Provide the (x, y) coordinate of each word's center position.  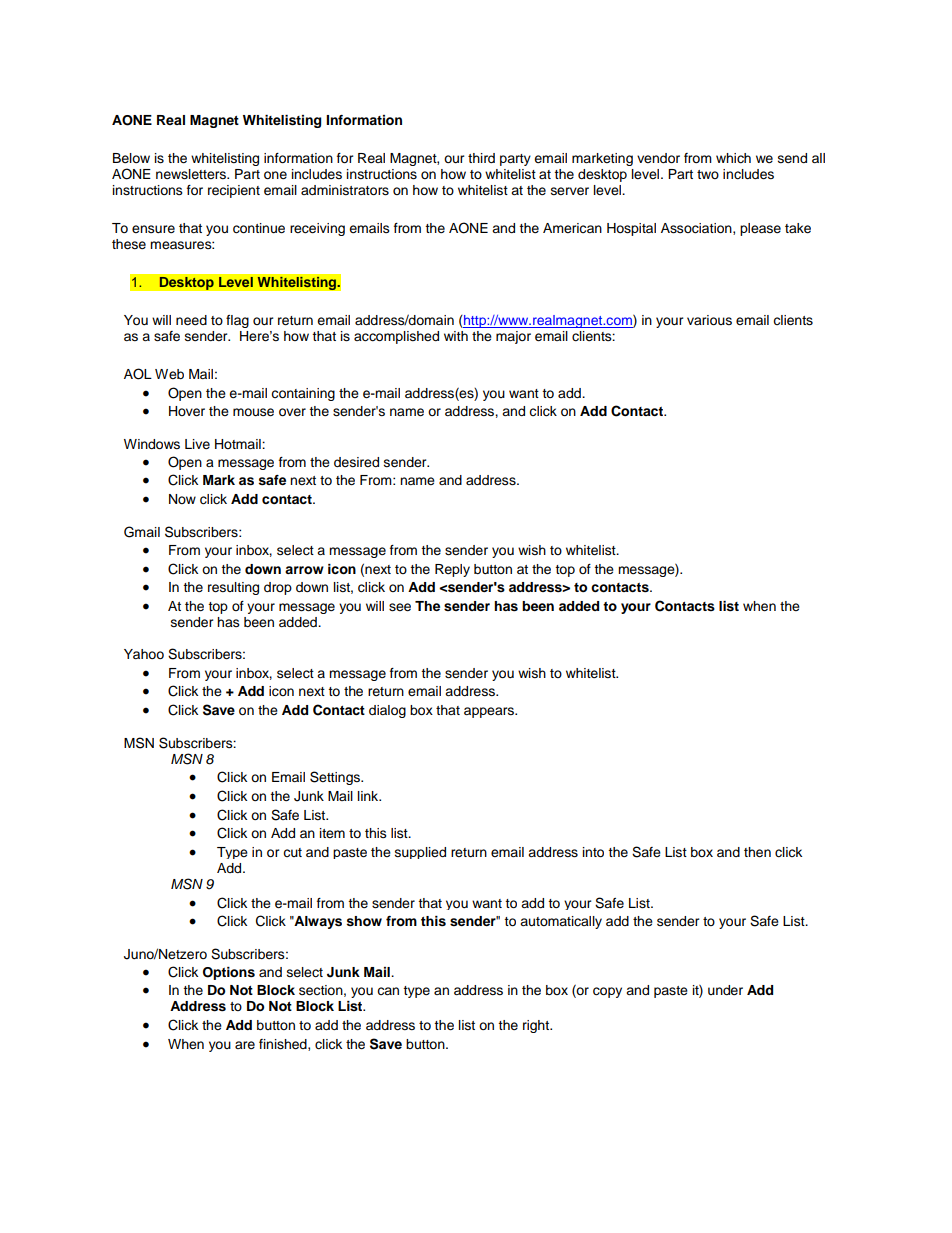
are (245, 1045)
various (709, 320)
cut (292, 852)
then (757, 852)
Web (169, 374)
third (481, 158)
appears (490, 712)
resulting (233, 588)
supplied (420, 853)
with (456, 336)
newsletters (192, 174)
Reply (452, 570)
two (708, 174)
